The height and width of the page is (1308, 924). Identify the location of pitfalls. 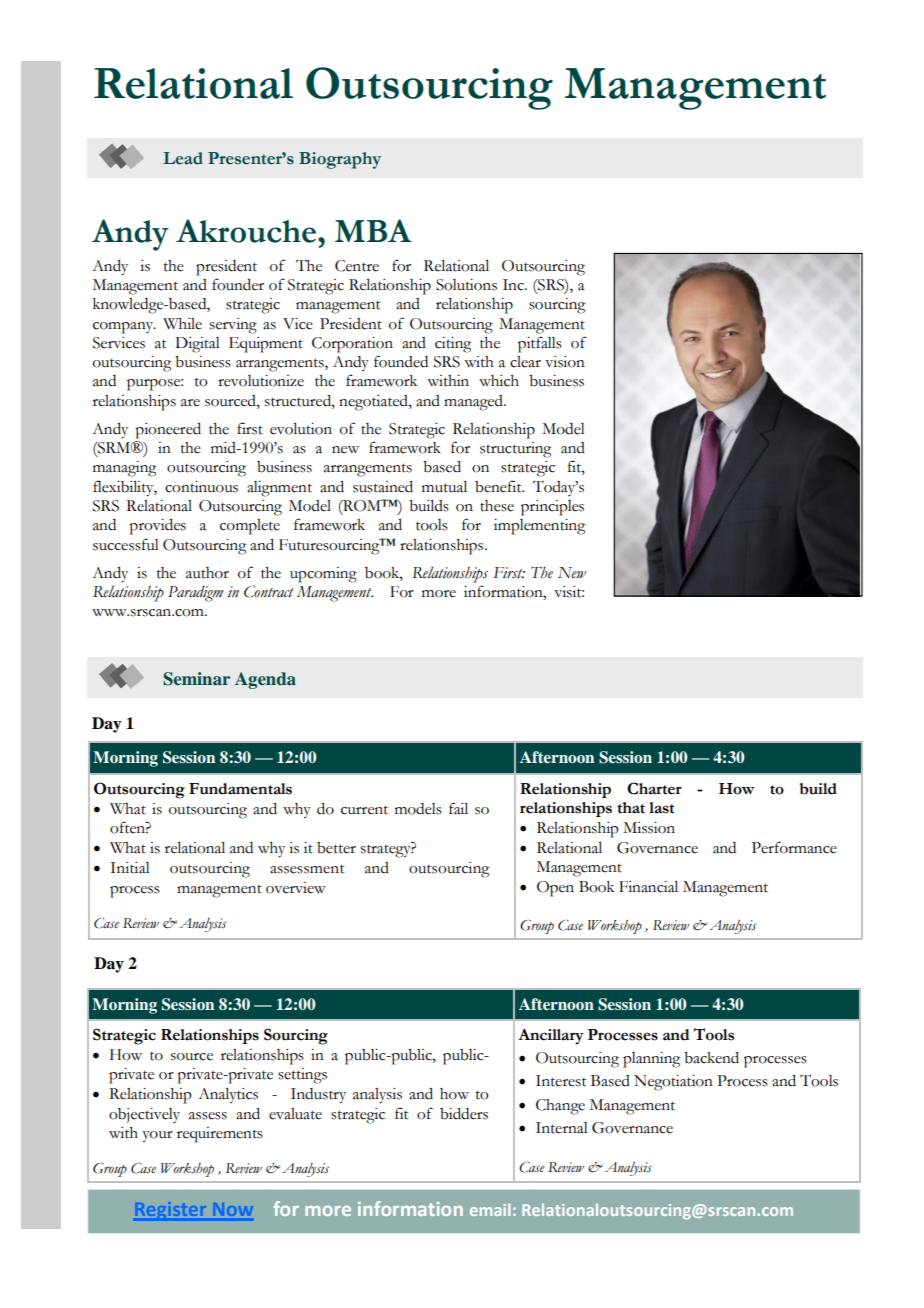
(540, 344).
